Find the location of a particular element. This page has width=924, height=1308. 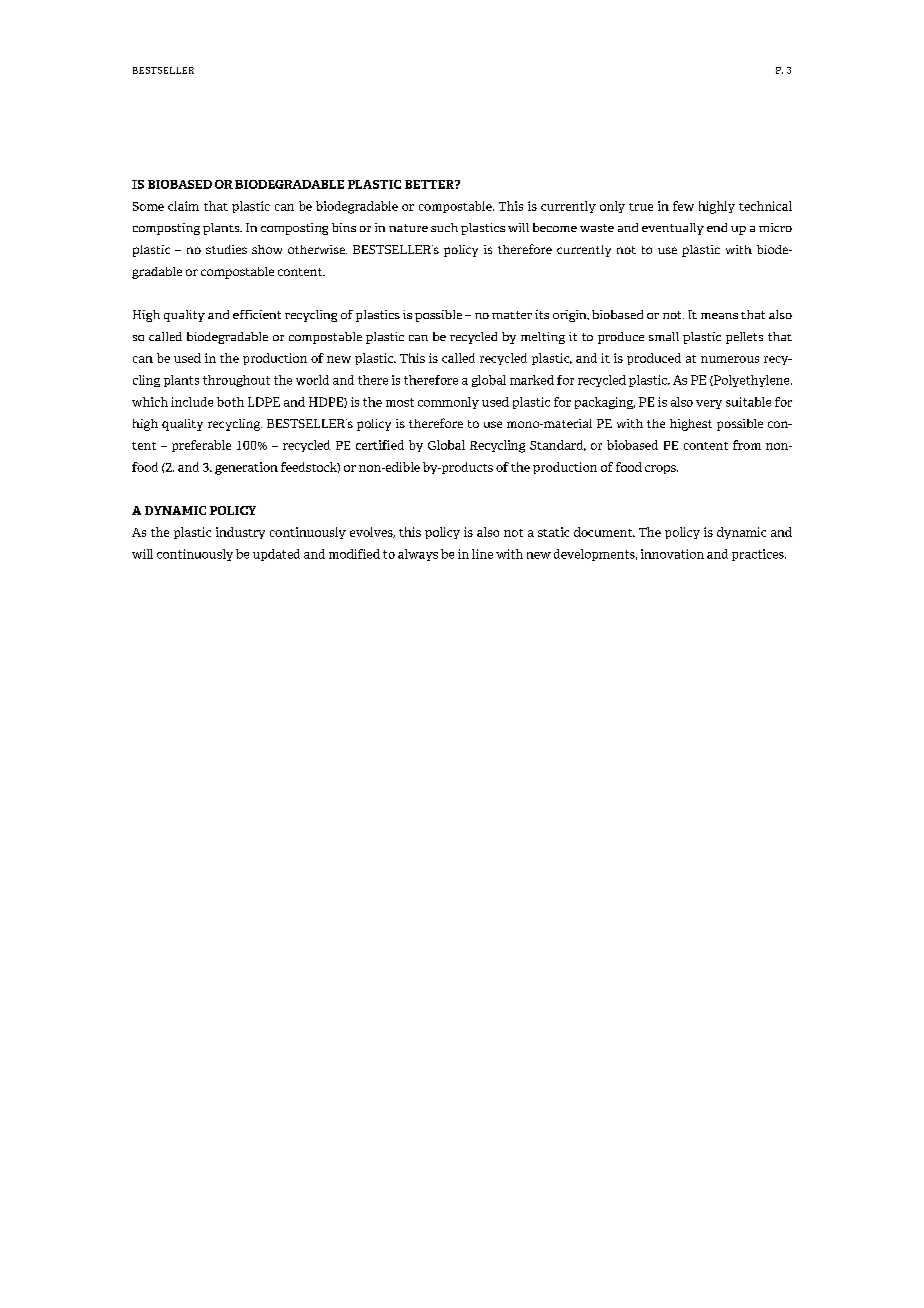

claim is located at coordinates (183, 206).
